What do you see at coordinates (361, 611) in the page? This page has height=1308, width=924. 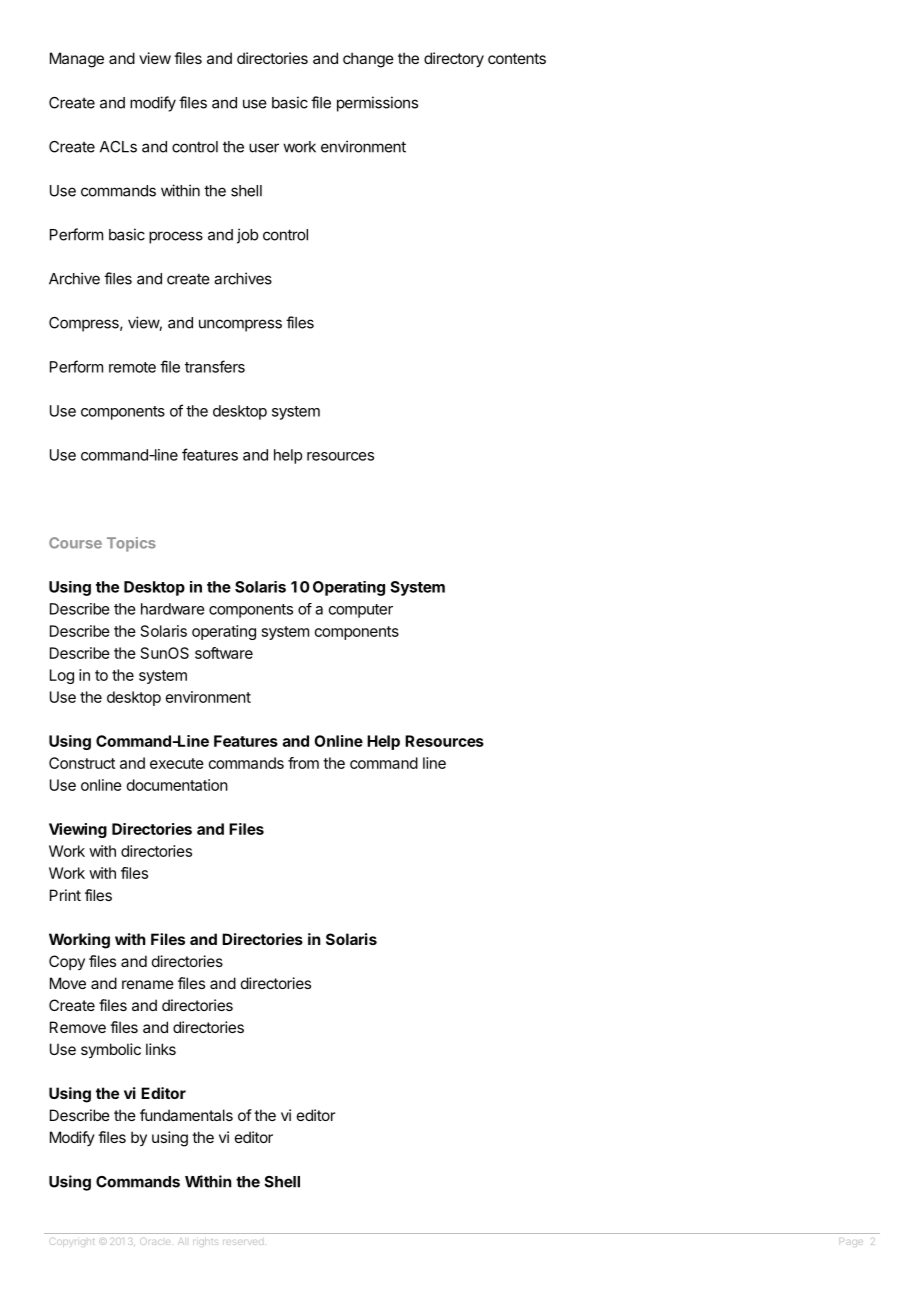 I see `computer` at bounding box center [361, 611].
